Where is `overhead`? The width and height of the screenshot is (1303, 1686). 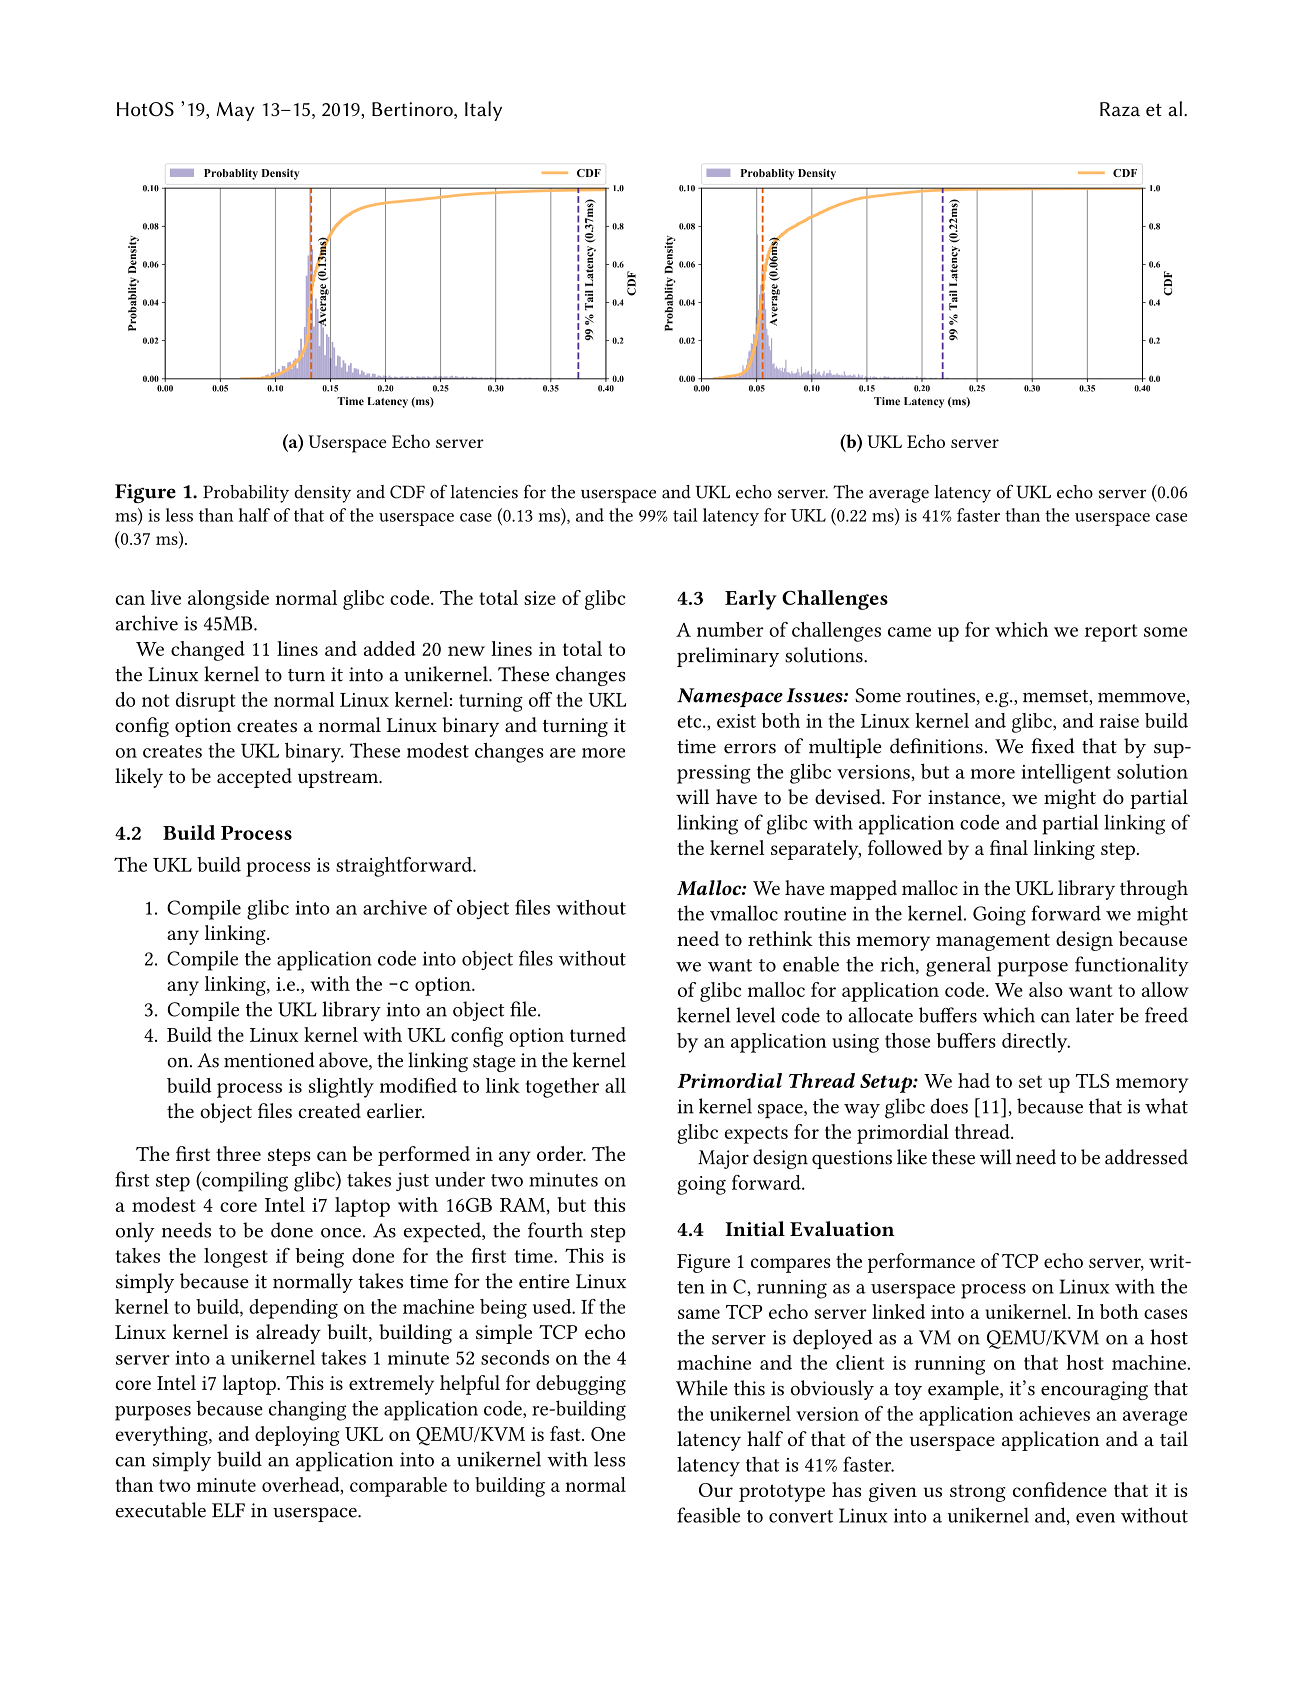
overhead is located at coordinates (302, 1485).
